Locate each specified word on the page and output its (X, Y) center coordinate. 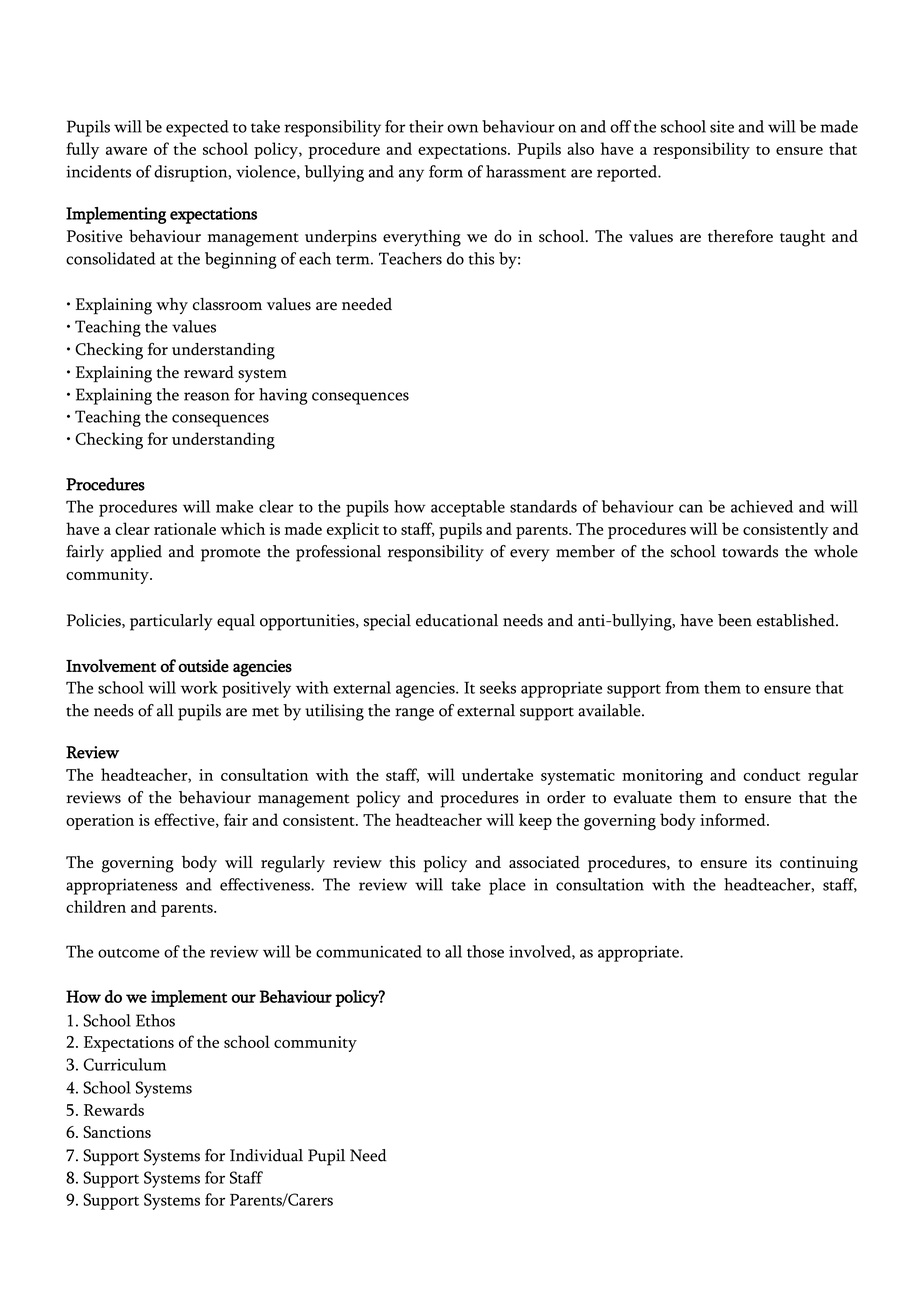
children (96, 906)
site (722, 126)
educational (457, 620)
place (507, 886)
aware (126, 151)
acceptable (468, 508)
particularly (171, 622)
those (485, 951)
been (735, 620)
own (462, 128)
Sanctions (117, 1132)
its (763, 862)
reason (207, 396)
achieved (762, 506)
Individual (266, 1155)
